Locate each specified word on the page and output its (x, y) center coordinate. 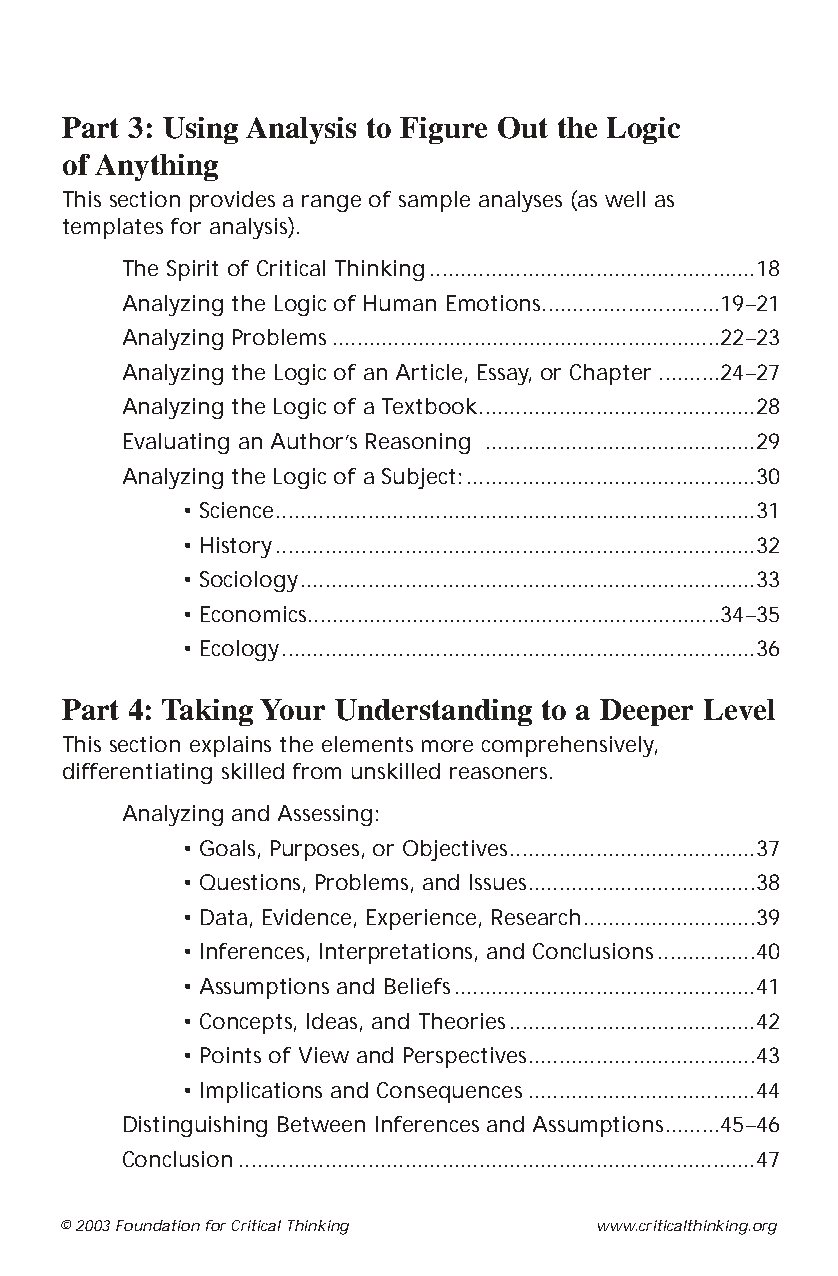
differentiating (137, 773)
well (625, 199)
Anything (156, 167)
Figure (443, 130)
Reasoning (418, 443)
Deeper (646, 712)
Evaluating (176, 443)
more (447, 746)
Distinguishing (195, 1126)
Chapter (610, 374)
